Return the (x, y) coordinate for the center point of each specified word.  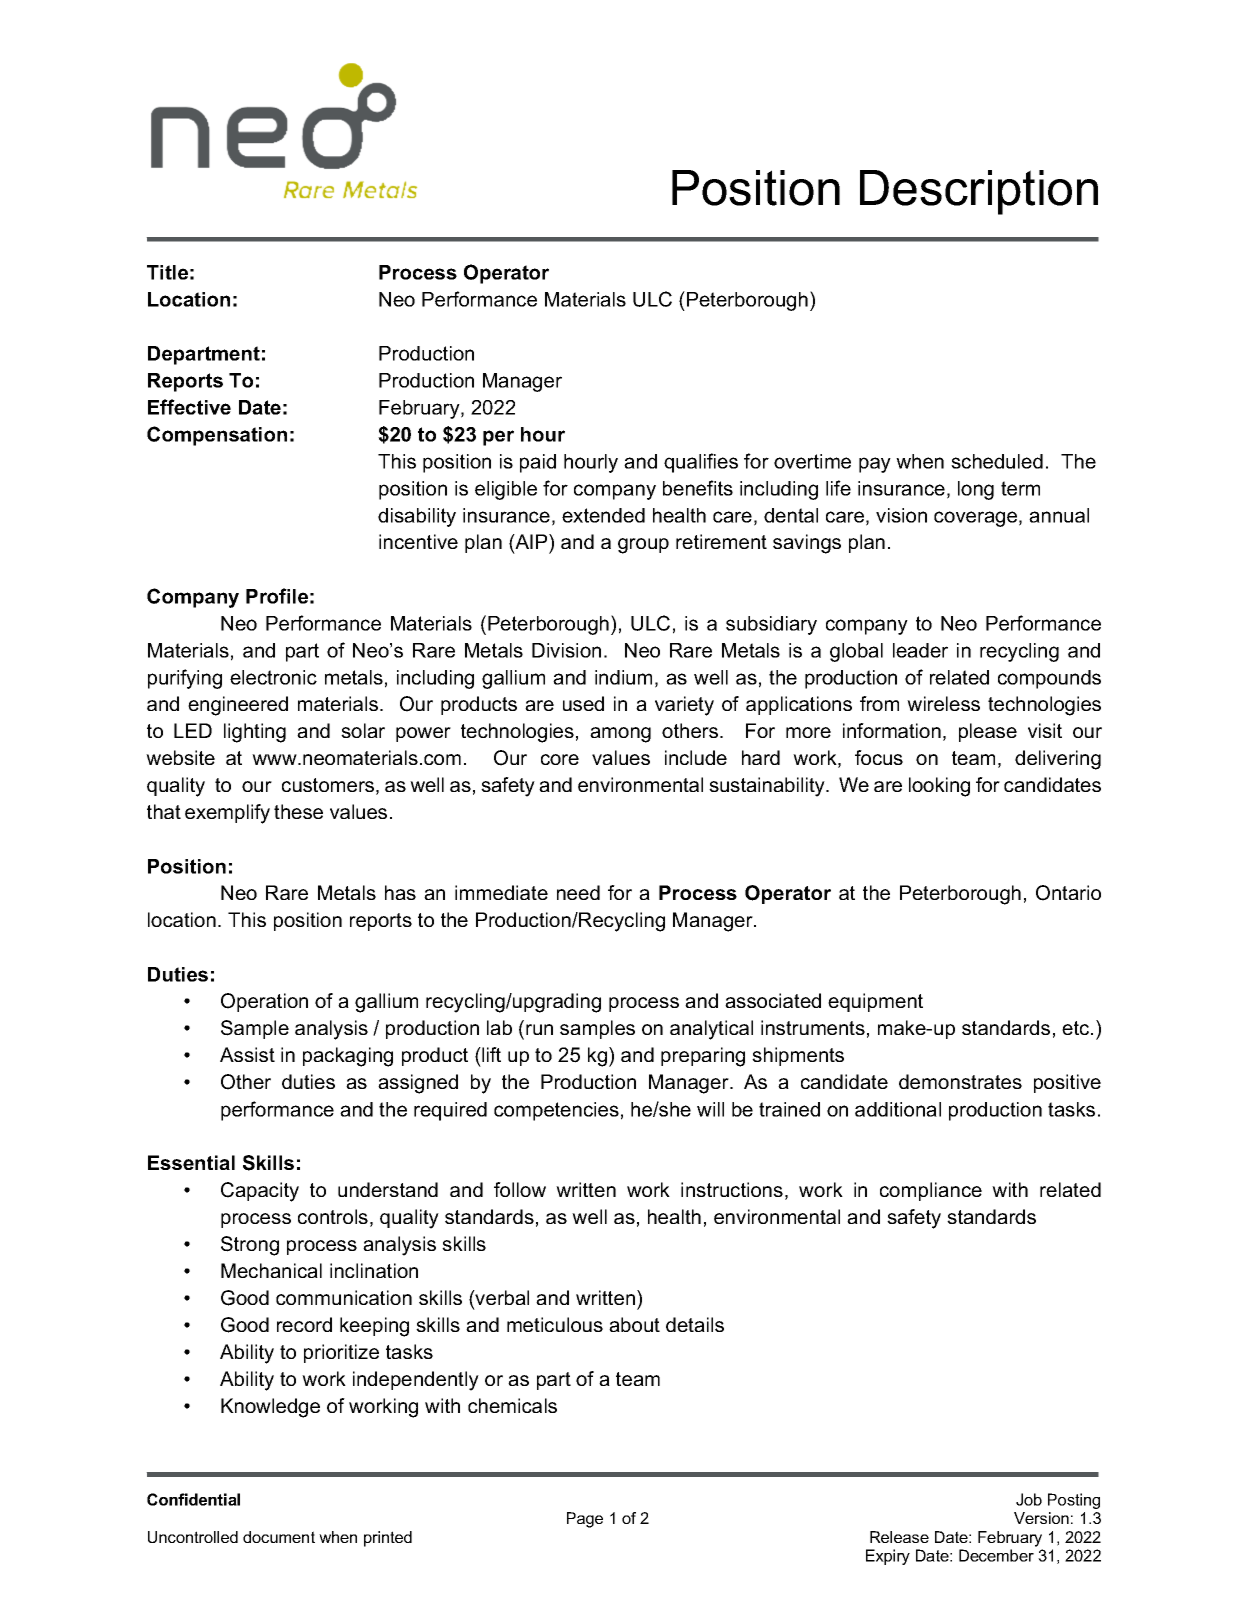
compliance (931, 1191)
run (539, 1029)
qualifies (701, 463)
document (279, 1537)
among (620, 735)
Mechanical (271, 1270)
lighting (255, 733)
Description (979, 192)
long (976, 490)
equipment (875, 1002)
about (634, 1324)
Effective (189, 407)
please (988, 732)
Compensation (217, 436)
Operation (264, 1002)
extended (603, 515)
